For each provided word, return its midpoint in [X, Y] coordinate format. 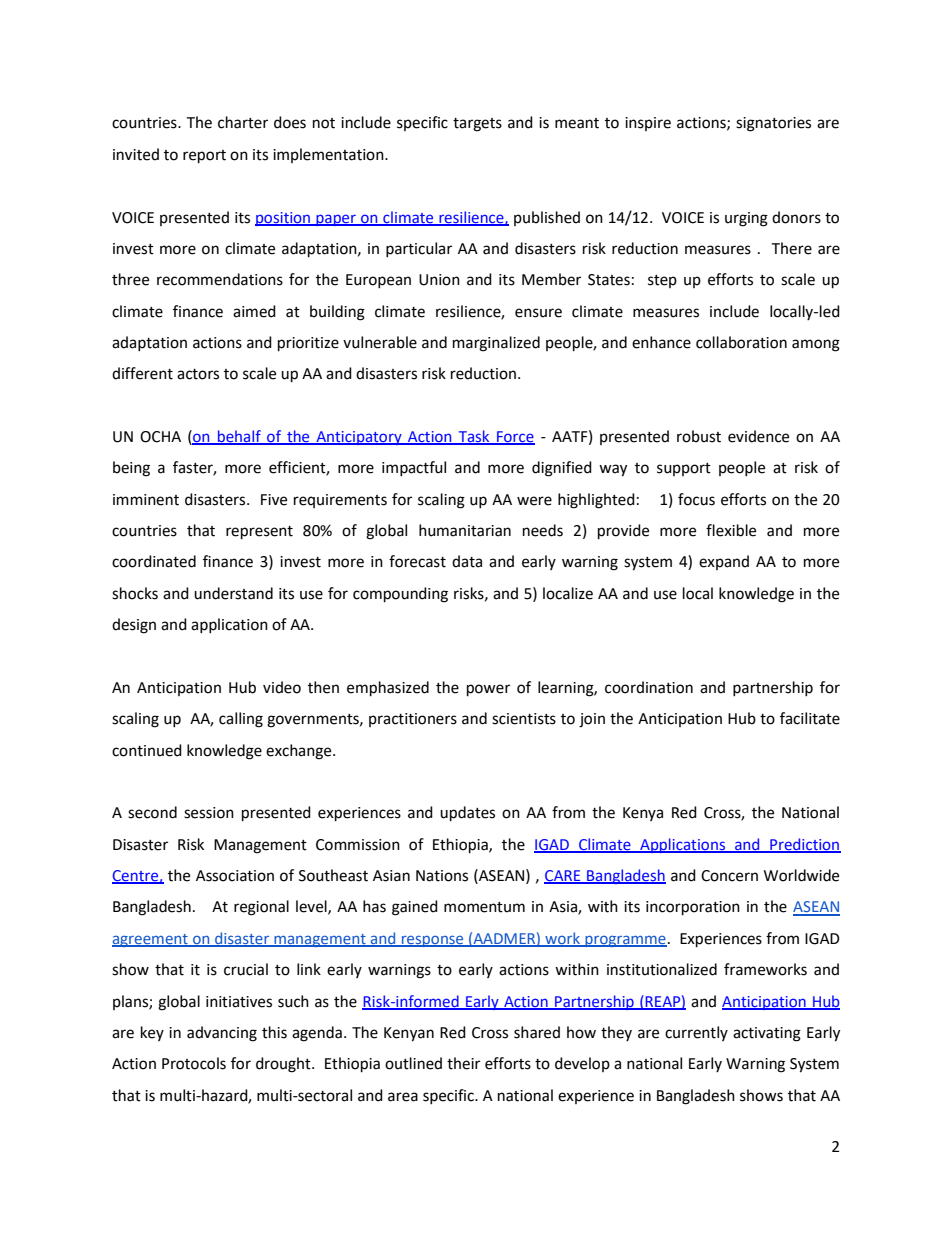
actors [198, 374]
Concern [729, 876]
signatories [773, 124]
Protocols [194, 1063]
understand [233, 593]
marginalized [496, 344]
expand [724, 562]
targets [477, 125]
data [467, 561]
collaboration [741, 342]
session [209, 813]
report [204, 157]
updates [467, 814]
